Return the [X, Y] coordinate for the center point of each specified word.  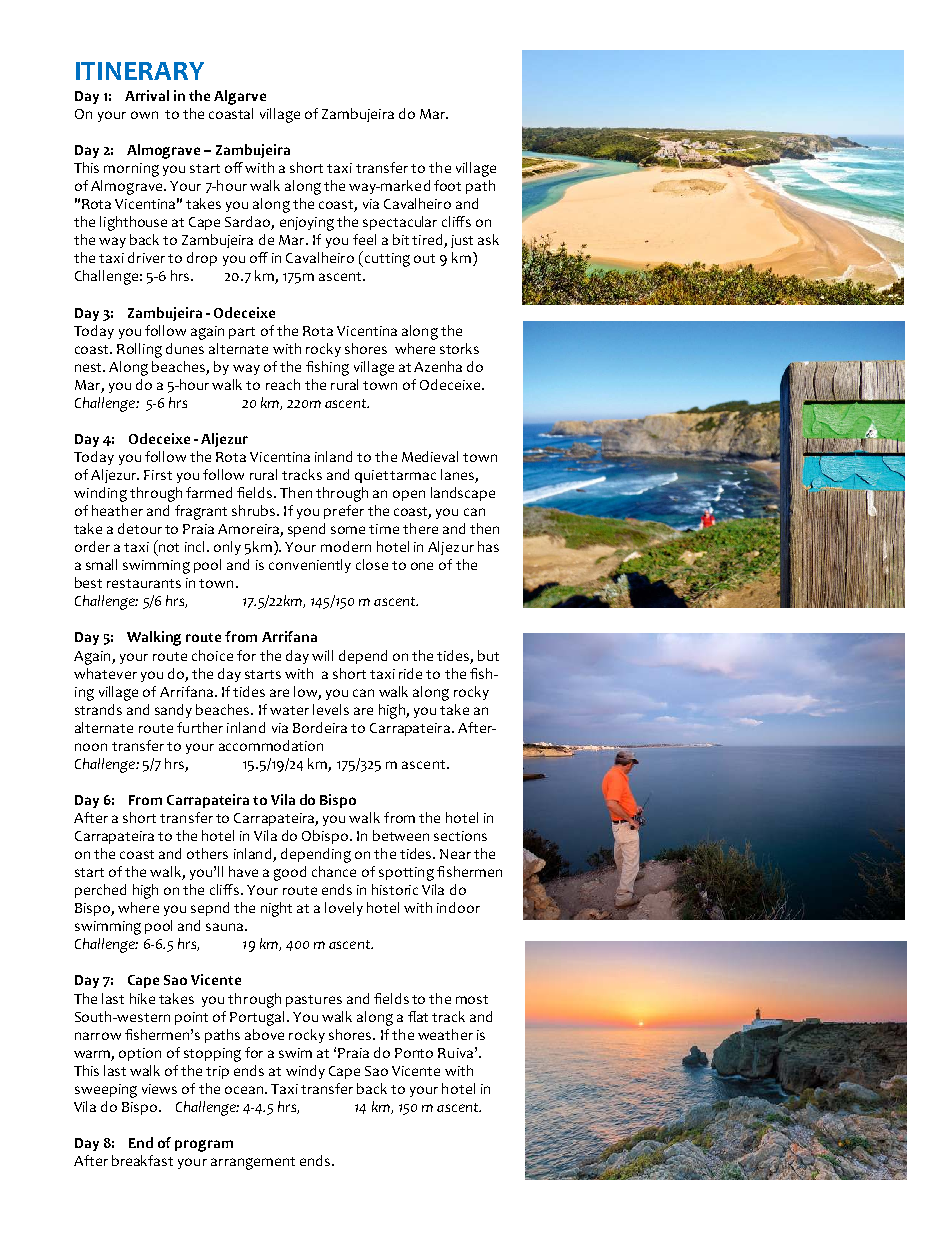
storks [459, 348]
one [422, 566]
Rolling [139, 350]
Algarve [240, 97]
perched [100, 891]
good [290, 873]
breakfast [142, 1160]
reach [283, 384]
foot [447, 185]
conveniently [310, 566]
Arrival [147, 95]
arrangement [253, 1163]
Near [455, 854]
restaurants [144, 583]
